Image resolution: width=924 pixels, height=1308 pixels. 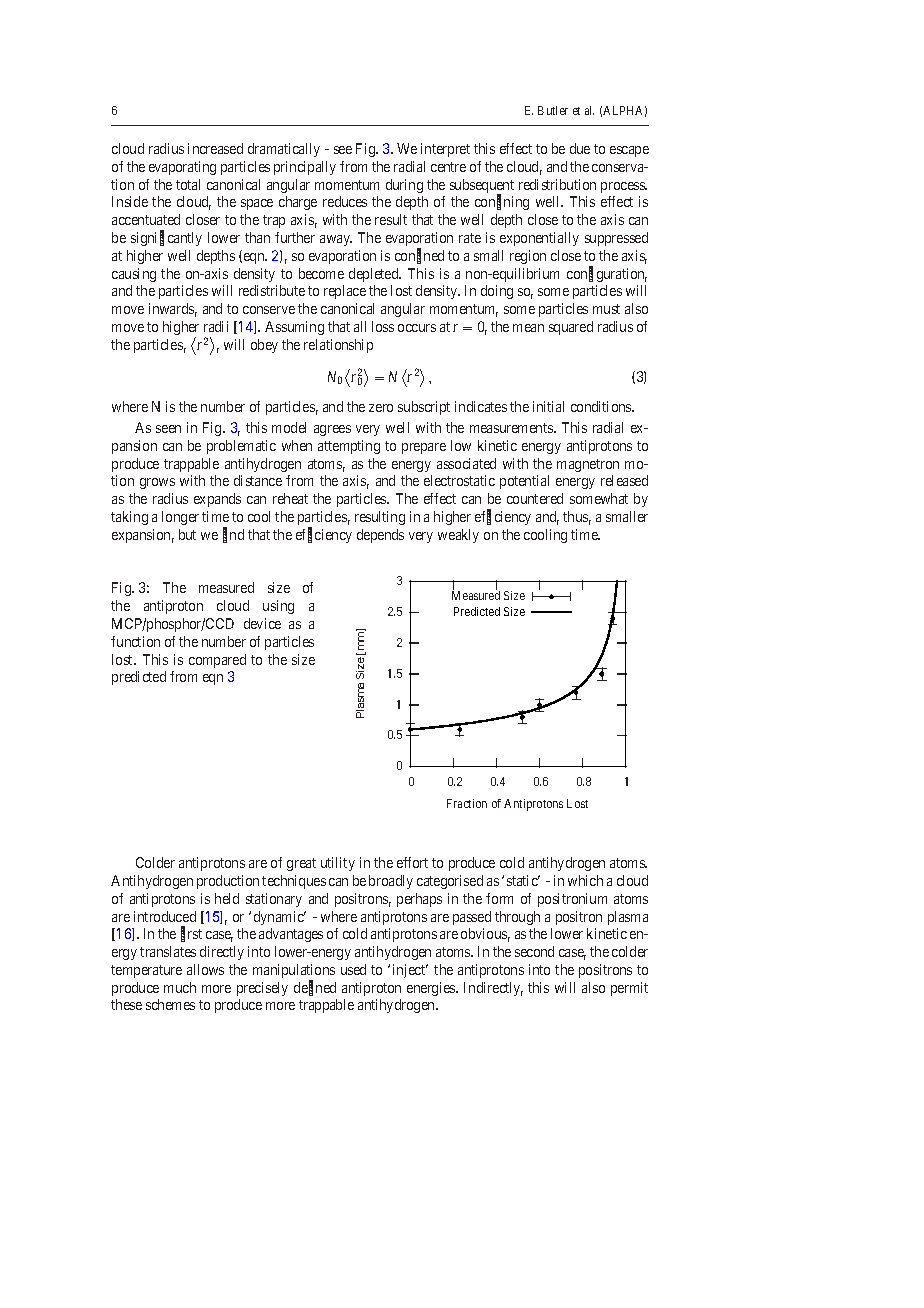 What do you see at coordinates (585, 880) in the screenshot?
I see `which` at bounding box center [585, 880].
